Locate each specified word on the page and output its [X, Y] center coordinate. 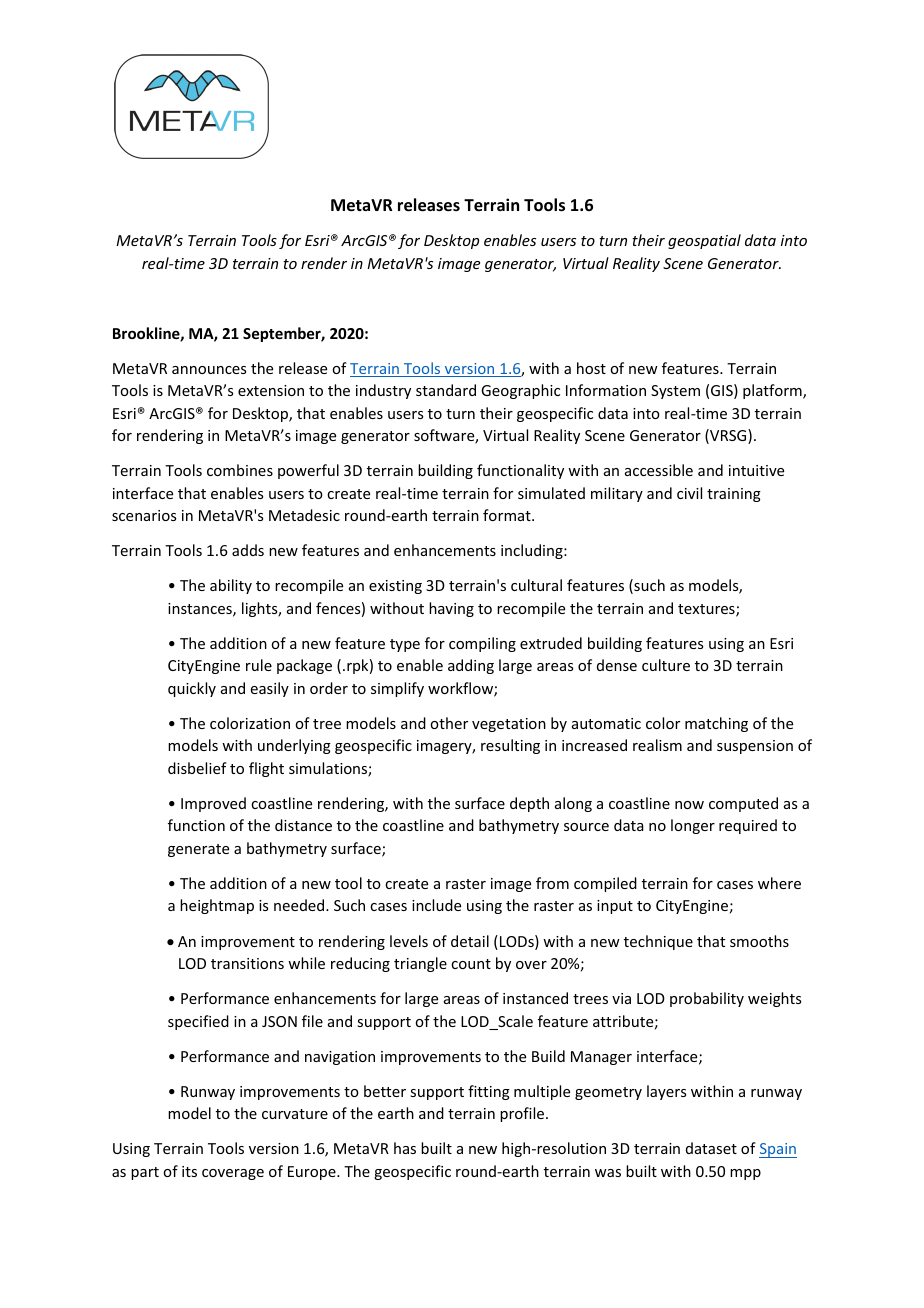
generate [198, 850]
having [451, 609]
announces [209, 370]
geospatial [704, 241]
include [436, 905]
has [405, 1148]
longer [693, 826]
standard [446, 390]
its [189, 1171]
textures [707, 610]
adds [248, 550]
